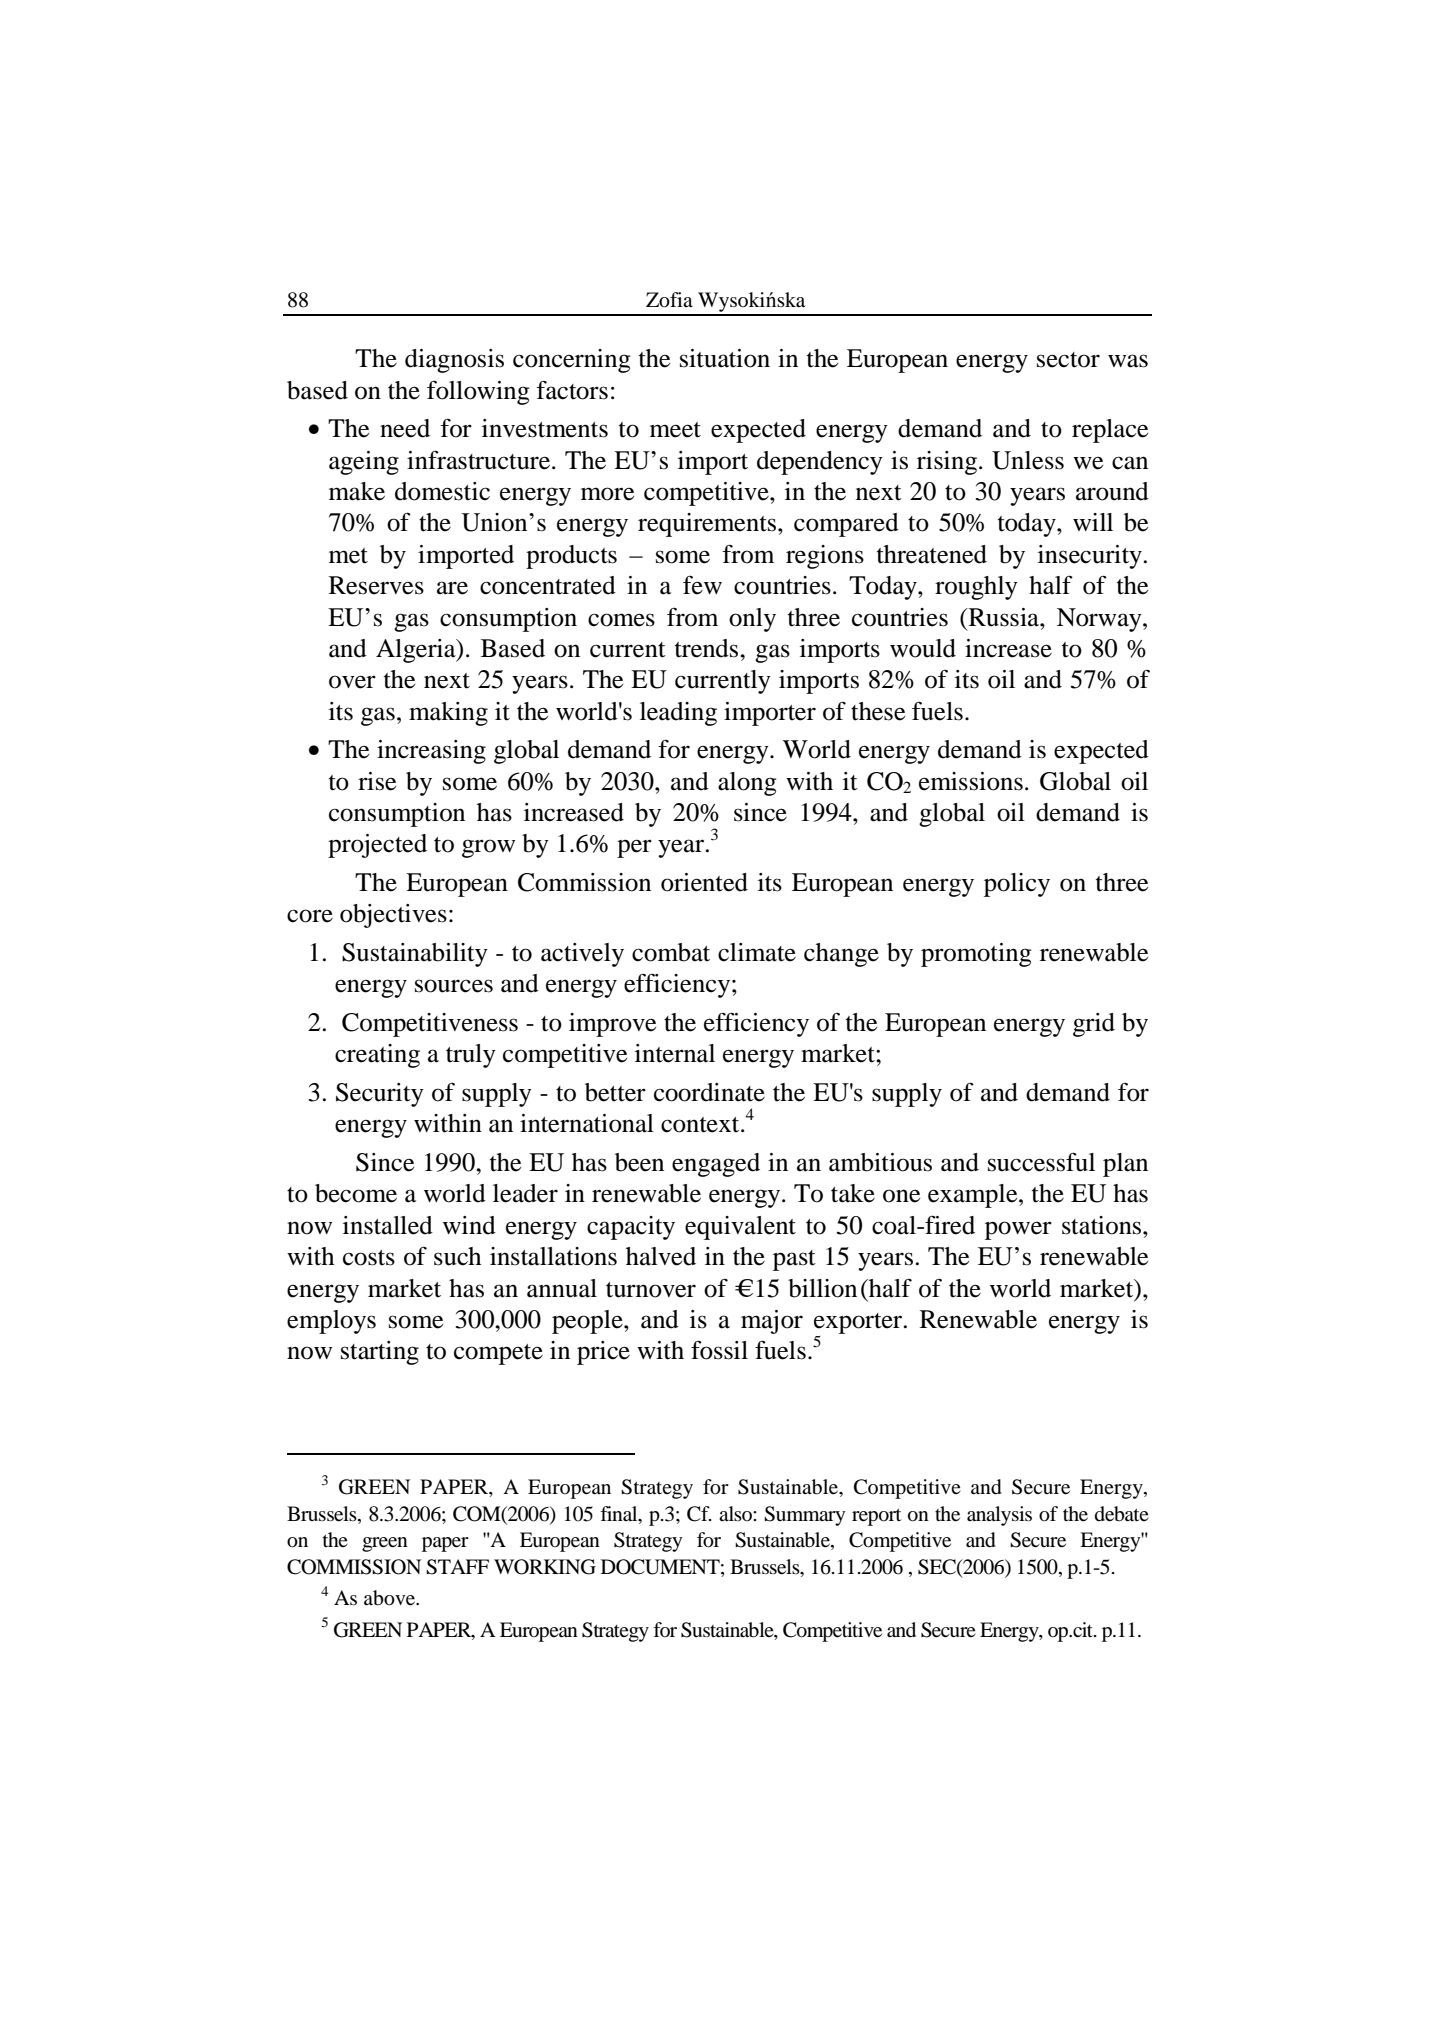  What do you see at coordinates (976, 955) in the screenshot?
I see `promoting` at bounding box center [976, 955].
